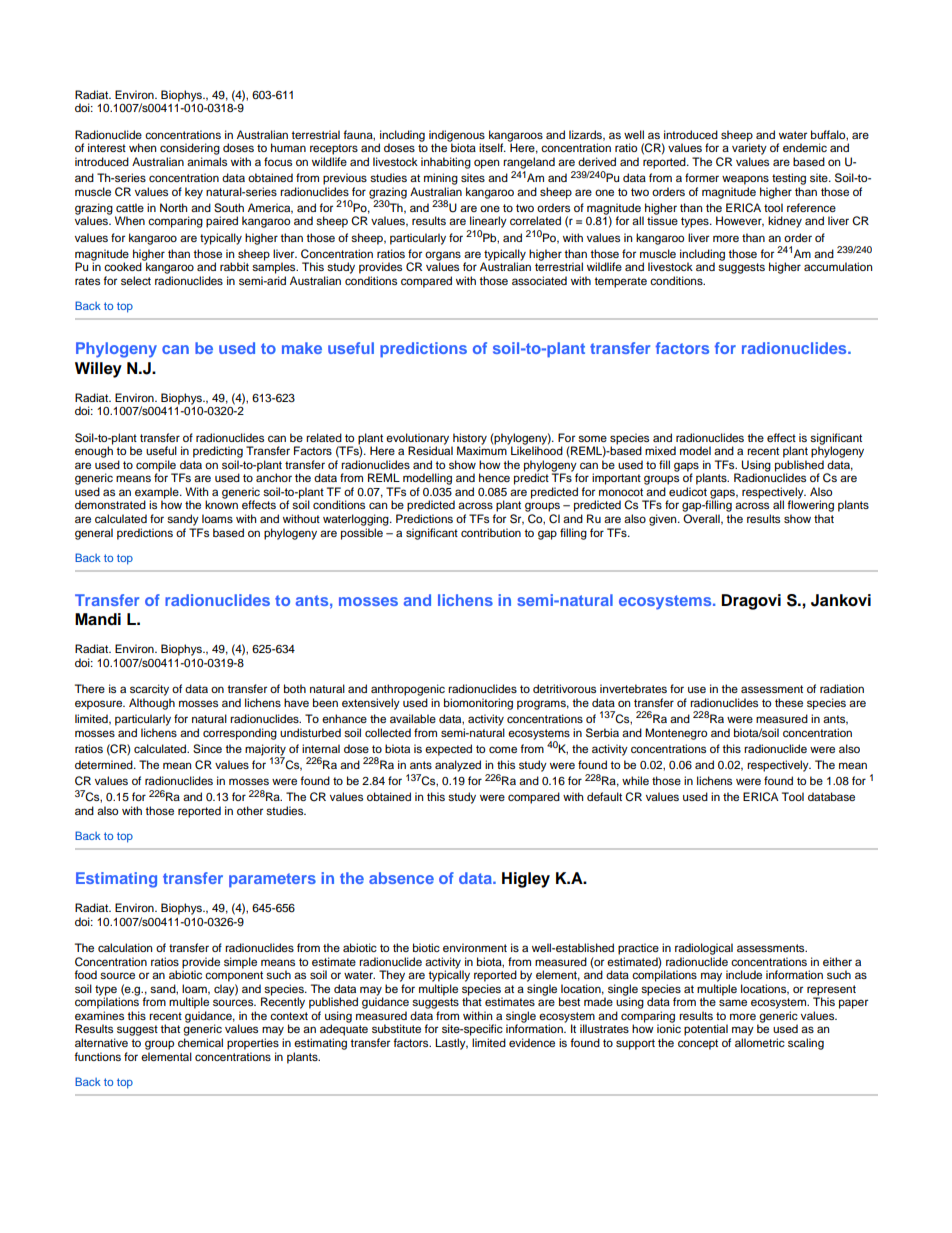 This screenshot has height=1233, width=952. Describe the element at coordinates (749, 149) in the screenshot. I see `variety` at that location.
